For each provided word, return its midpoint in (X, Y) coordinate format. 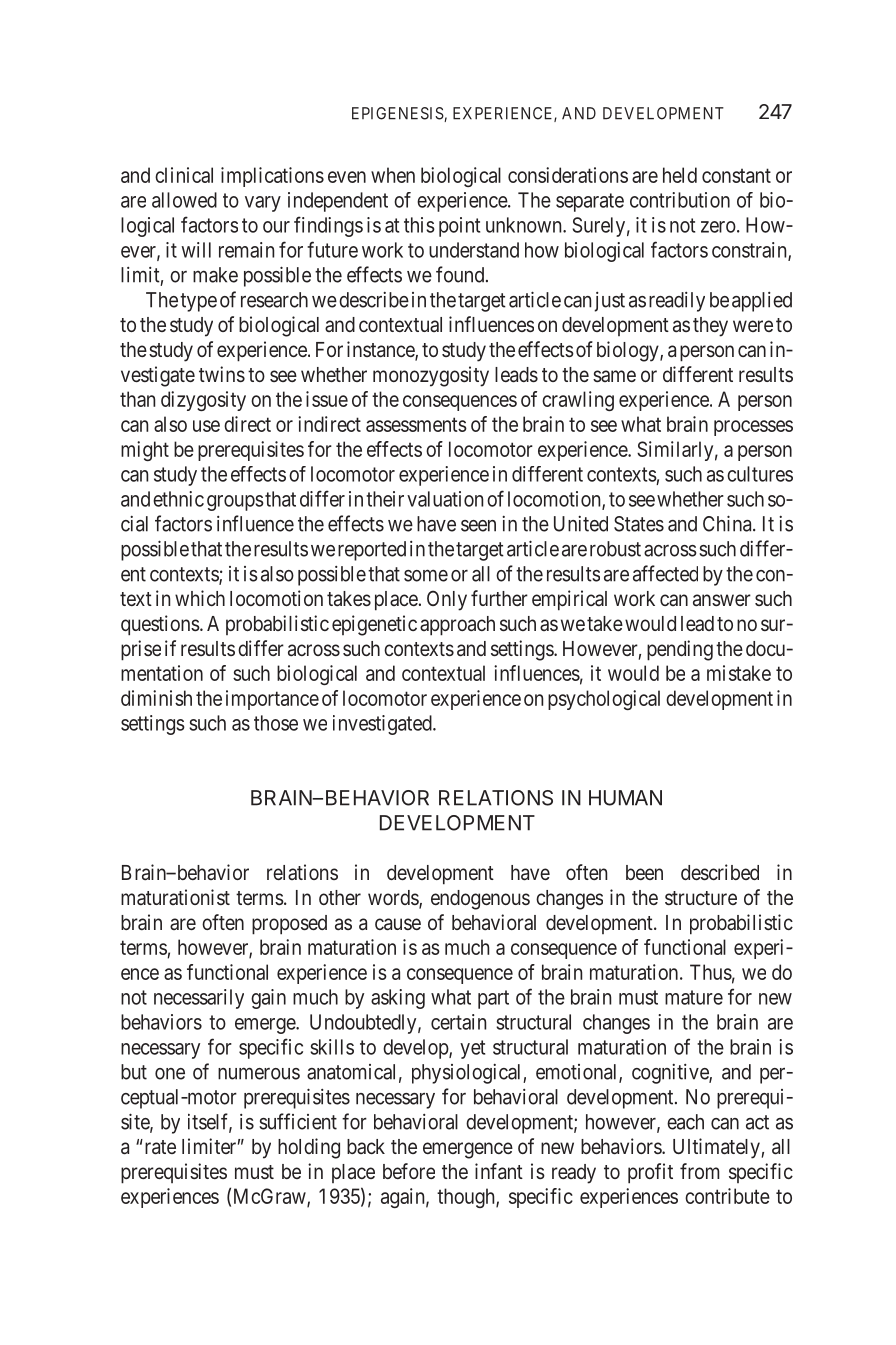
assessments (416, 424)
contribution (680, 200)
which (200, 598)
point (459, 227)
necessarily (199, 999)
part (493, 999)
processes (753, 428)
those (276, 723)
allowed (184, 200)
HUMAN (625, 798)
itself (210, 1122)
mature (694, 997)
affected (665, 573)
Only (447, 600)
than (137, 399)
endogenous (480, 900)
